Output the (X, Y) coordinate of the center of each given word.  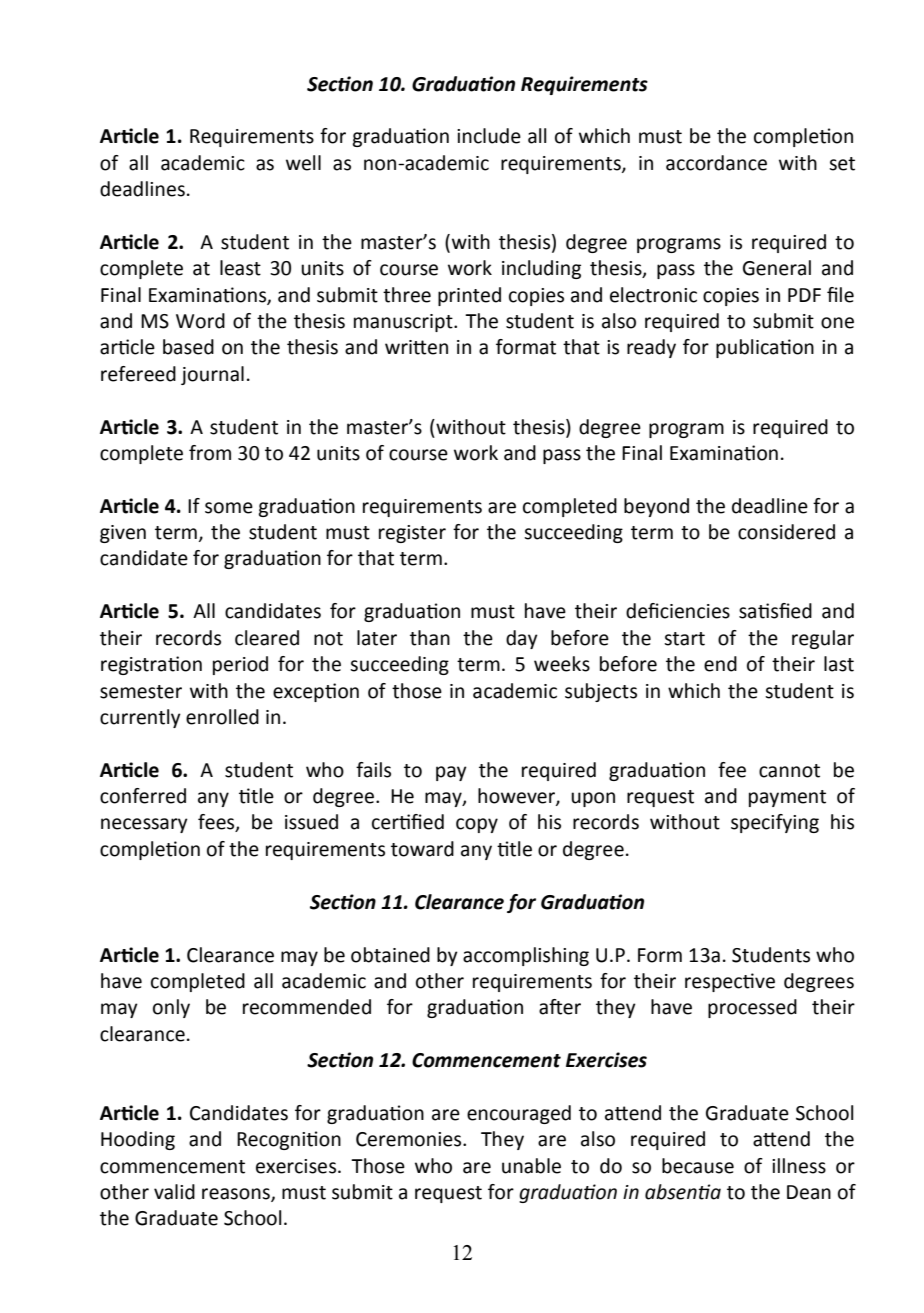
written (416, 347)
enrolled (222, 717)
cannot (789, 771)
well (303, 163)
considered (786, 532)
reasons (237, 1195)
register (412, 534)
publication (765, 348)
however (517, 797)
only (171, 1008)
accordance (716, 163)
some (229, 508)
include (489, 136)
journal (212, 375)
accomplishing (526, 956)
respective (730, 982)
